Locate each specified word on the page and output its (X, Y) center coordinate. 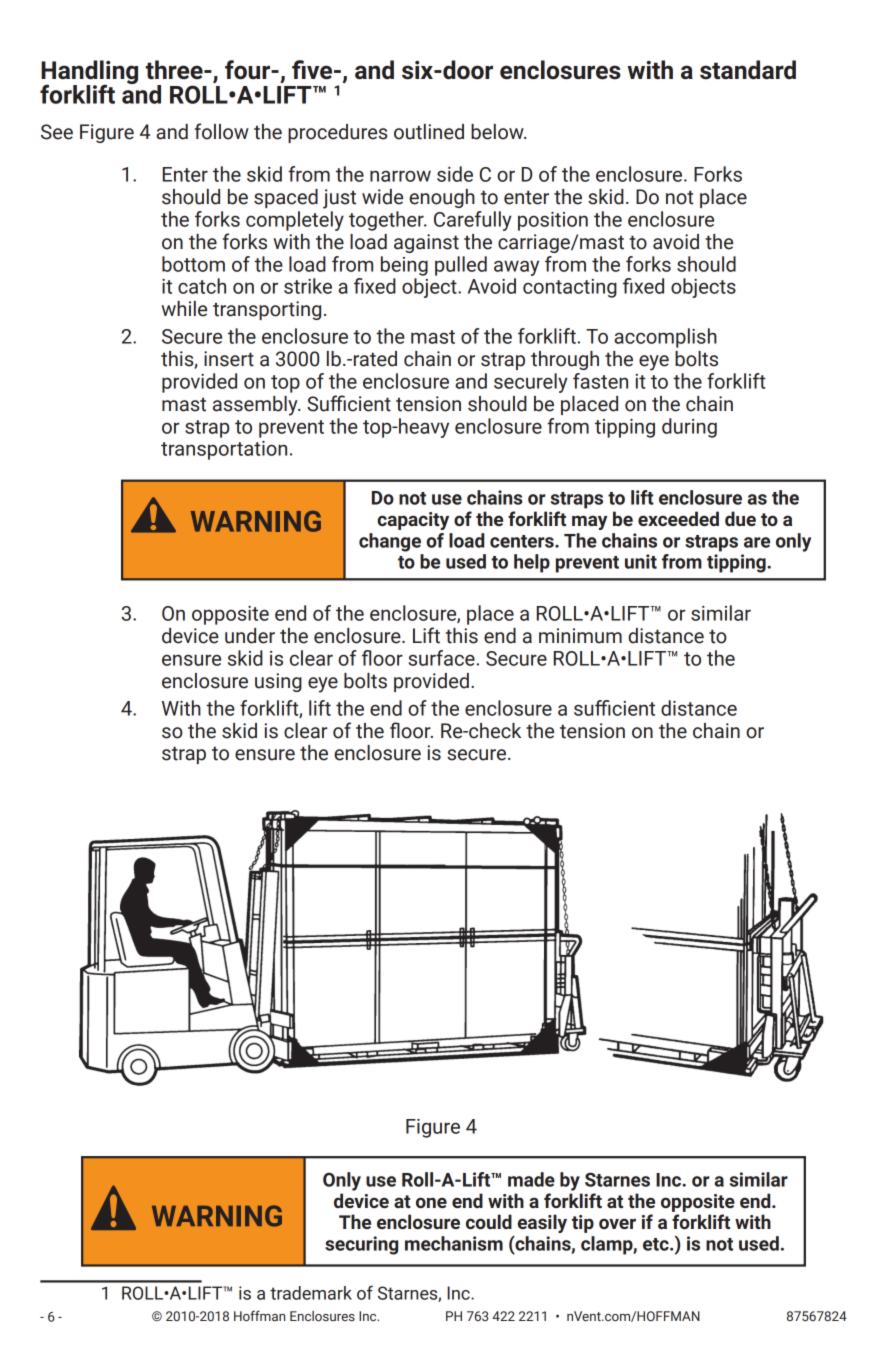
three (175, 70)
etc (657, 1244)
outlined (429, 132)
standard (748, 70)
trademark (311, 1293)
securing (361, 1245)
